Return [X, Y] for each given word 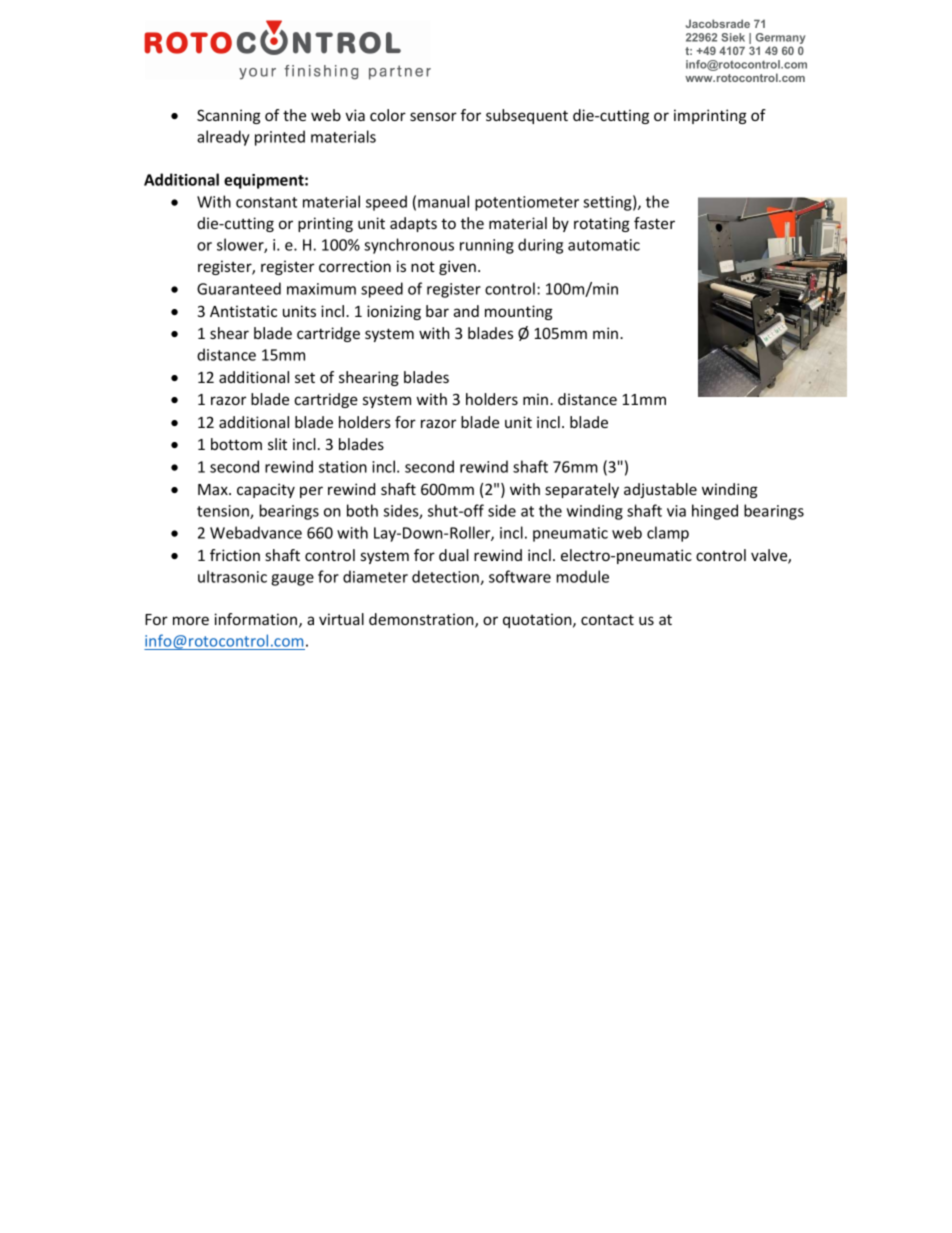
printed [280, 138]
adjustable [660, 490]
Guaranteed [239, 288]
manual [443, 201]
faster [654, 223]
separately [582, 490]
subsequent [527, 116]
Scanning [229, 116]
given [457, 267]
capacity [266, 490]
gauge [292, 580]
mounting [519, 312]
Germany [780, 40]
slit [277, 444]
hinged [715, 512]
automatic [604, 245]
